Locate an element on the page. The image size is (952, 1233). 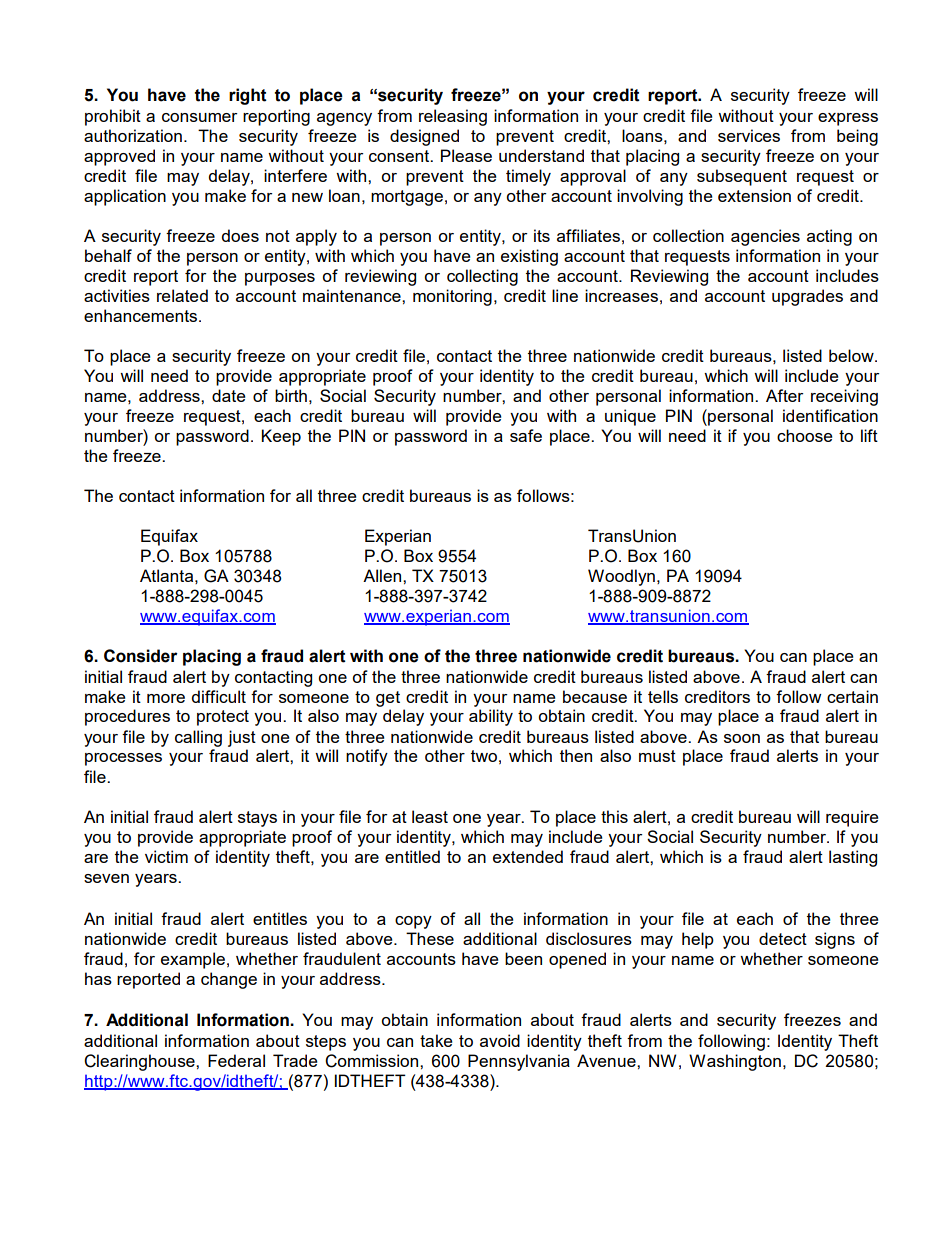
calling is located at coordinates (198, 738).
